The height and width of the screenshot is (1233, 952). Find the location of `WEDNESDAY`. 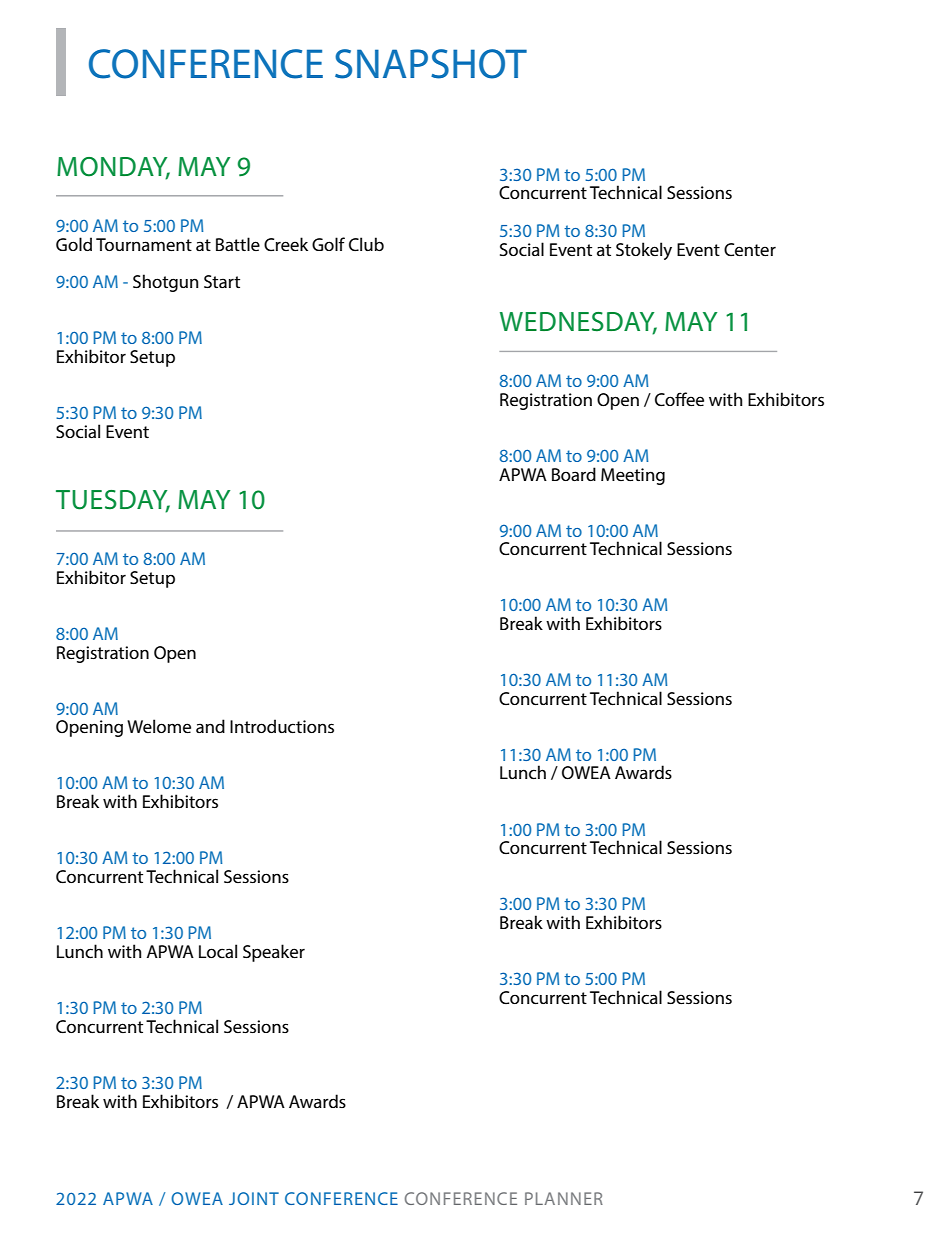

WEDNESDAY is located at coordinates (578, 323).
